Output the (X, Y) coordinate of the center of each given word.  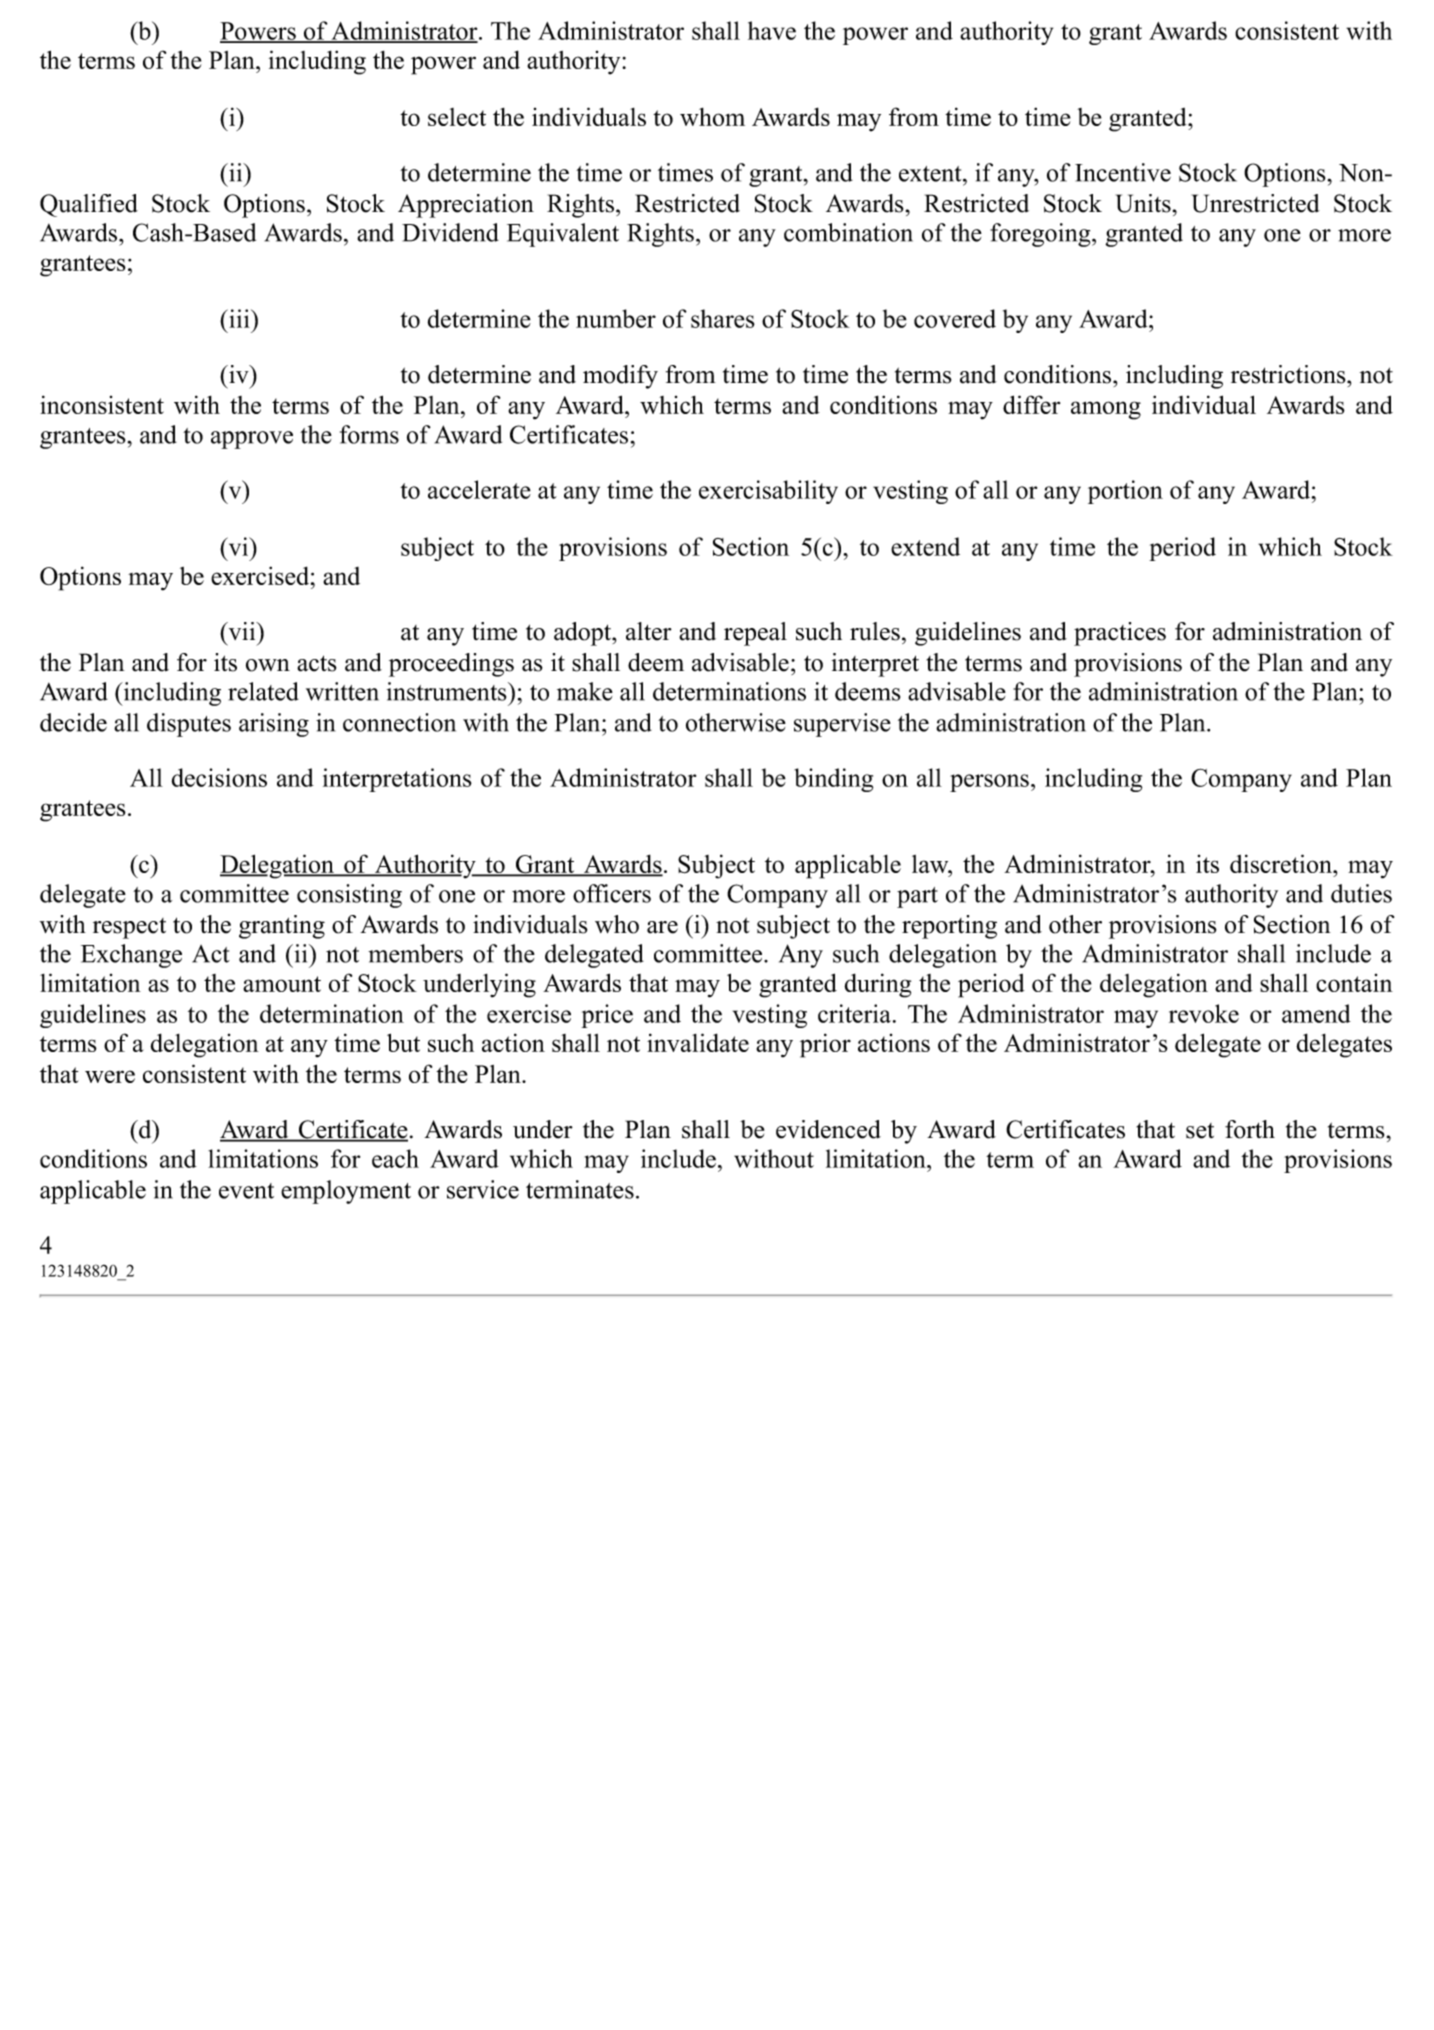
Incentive (1123, 172)
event (246, 1191)
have (772, 30)
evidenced (828, 1129)
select (457, 117)
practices (1120, 634)
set (1200, 1131)
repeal (755, 634)
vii (242, 631)
